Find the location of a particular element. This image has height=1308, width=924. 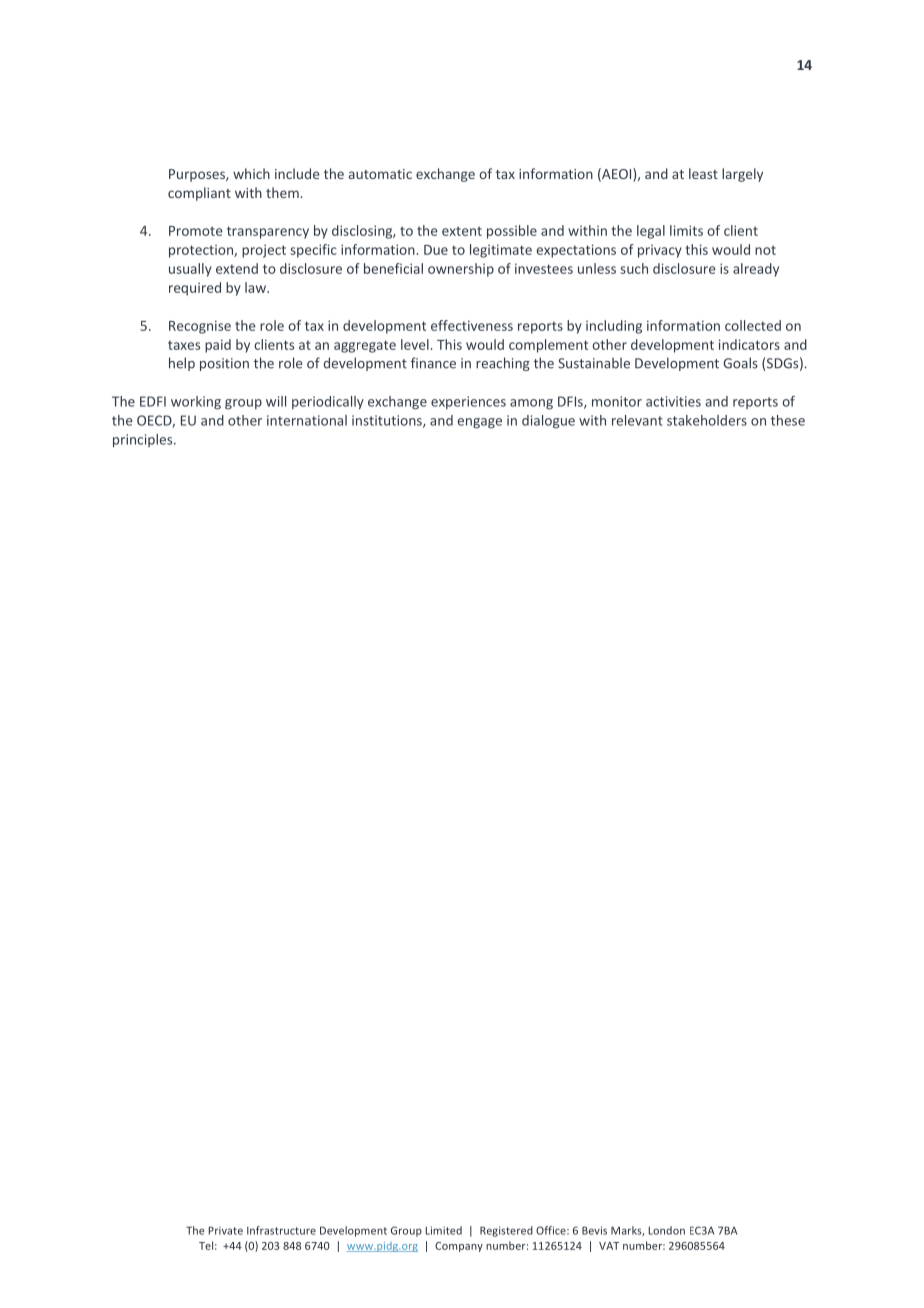

stakeholders is located at coordinates (707, 420).
